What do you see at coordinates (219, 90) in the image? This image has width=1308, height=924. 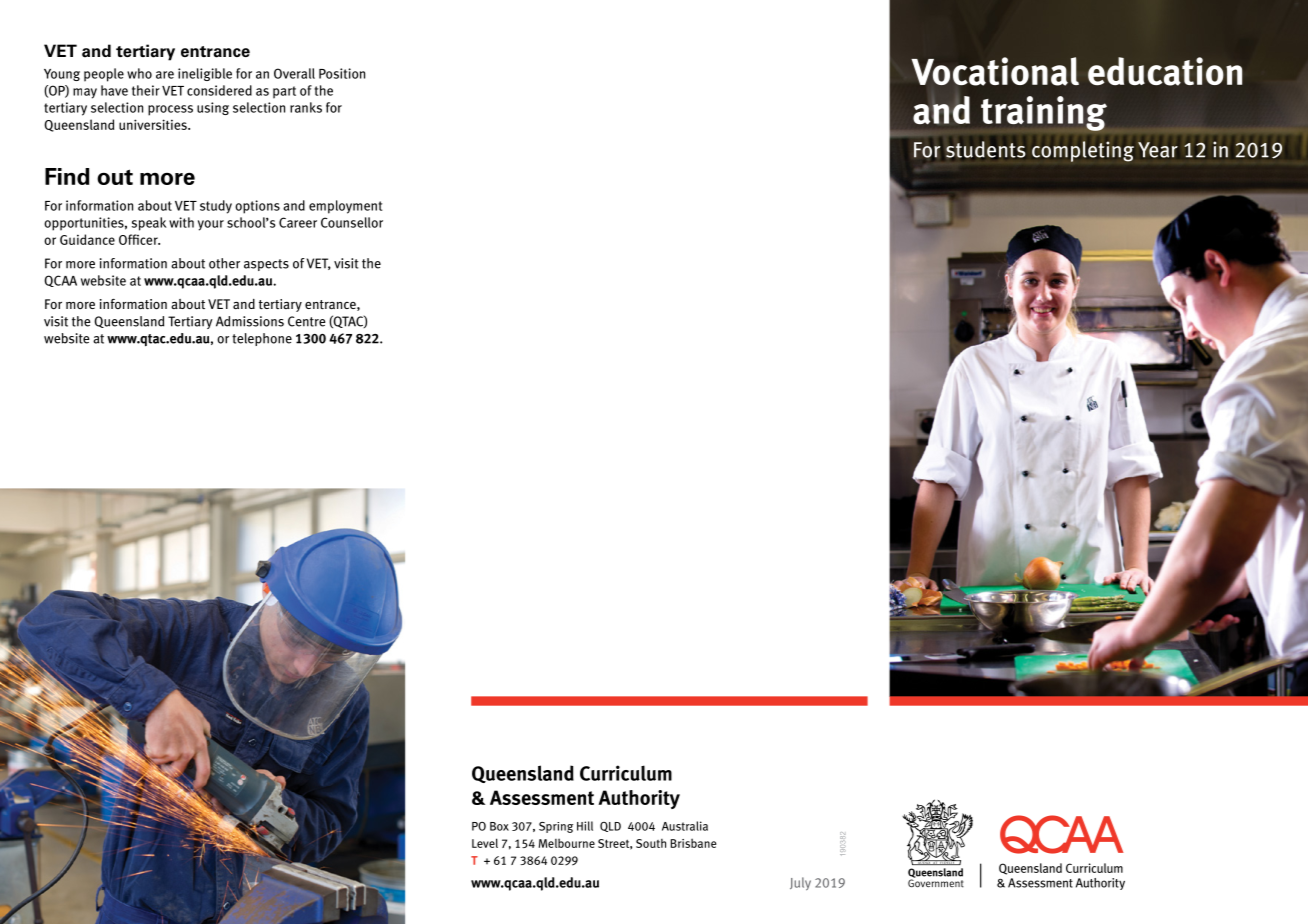 I see `considered` at bounding box center [219, 90].
